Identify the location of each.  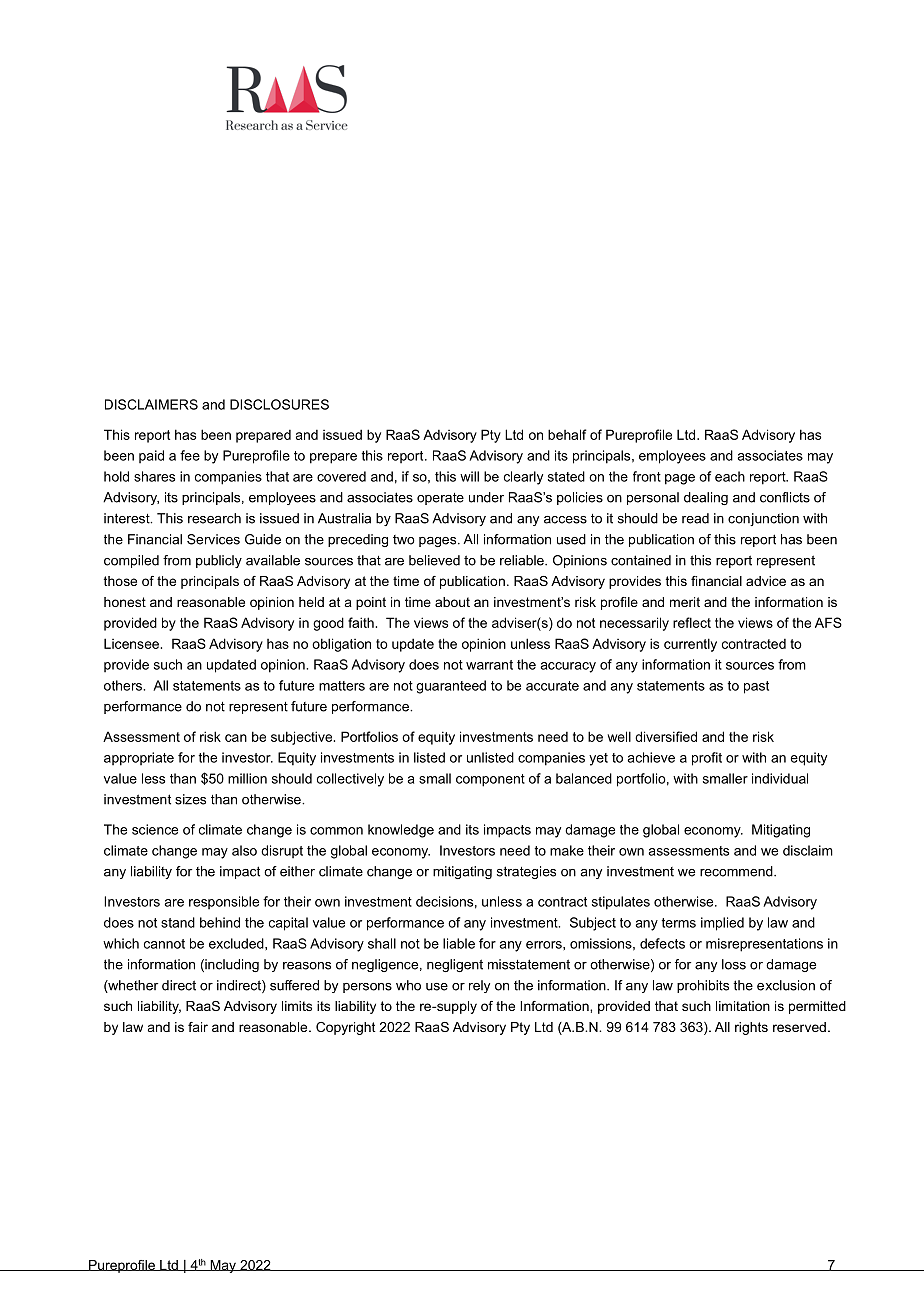
(730, 476).
